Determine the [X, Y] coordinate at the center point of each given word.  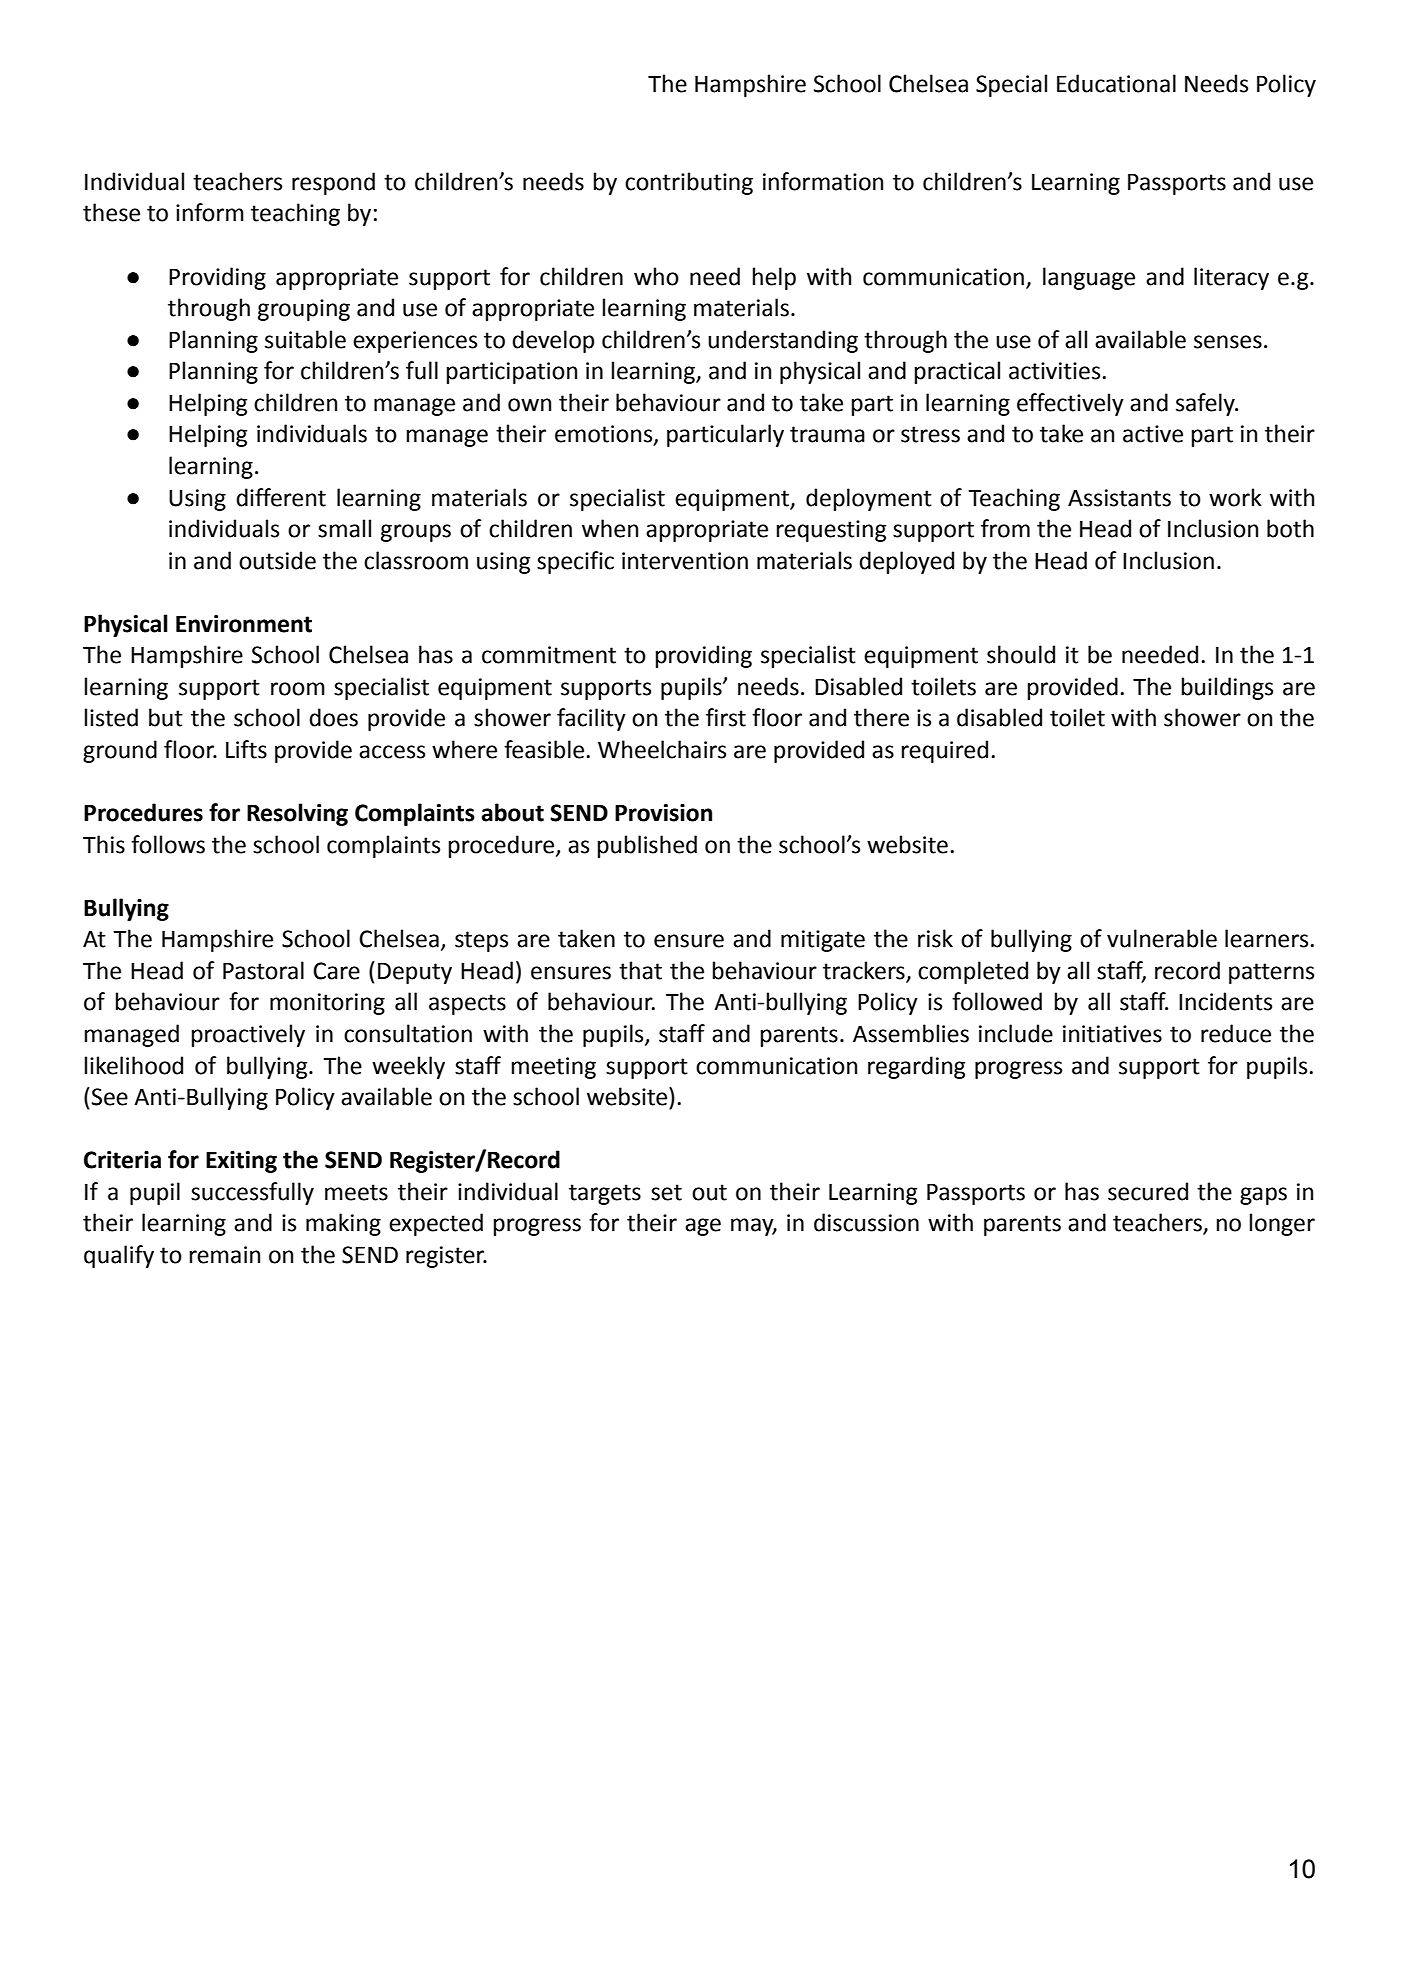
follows [168, 844]
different [281, 497]
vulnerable [1162, 938]
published [647, 846]
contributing [689, 183]
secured [1148, 1191]
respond [333, 183]
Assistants [1119, 498]
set [666, 1192]
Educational [1116, 83]
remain [225, 1255]
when [610, 528]
